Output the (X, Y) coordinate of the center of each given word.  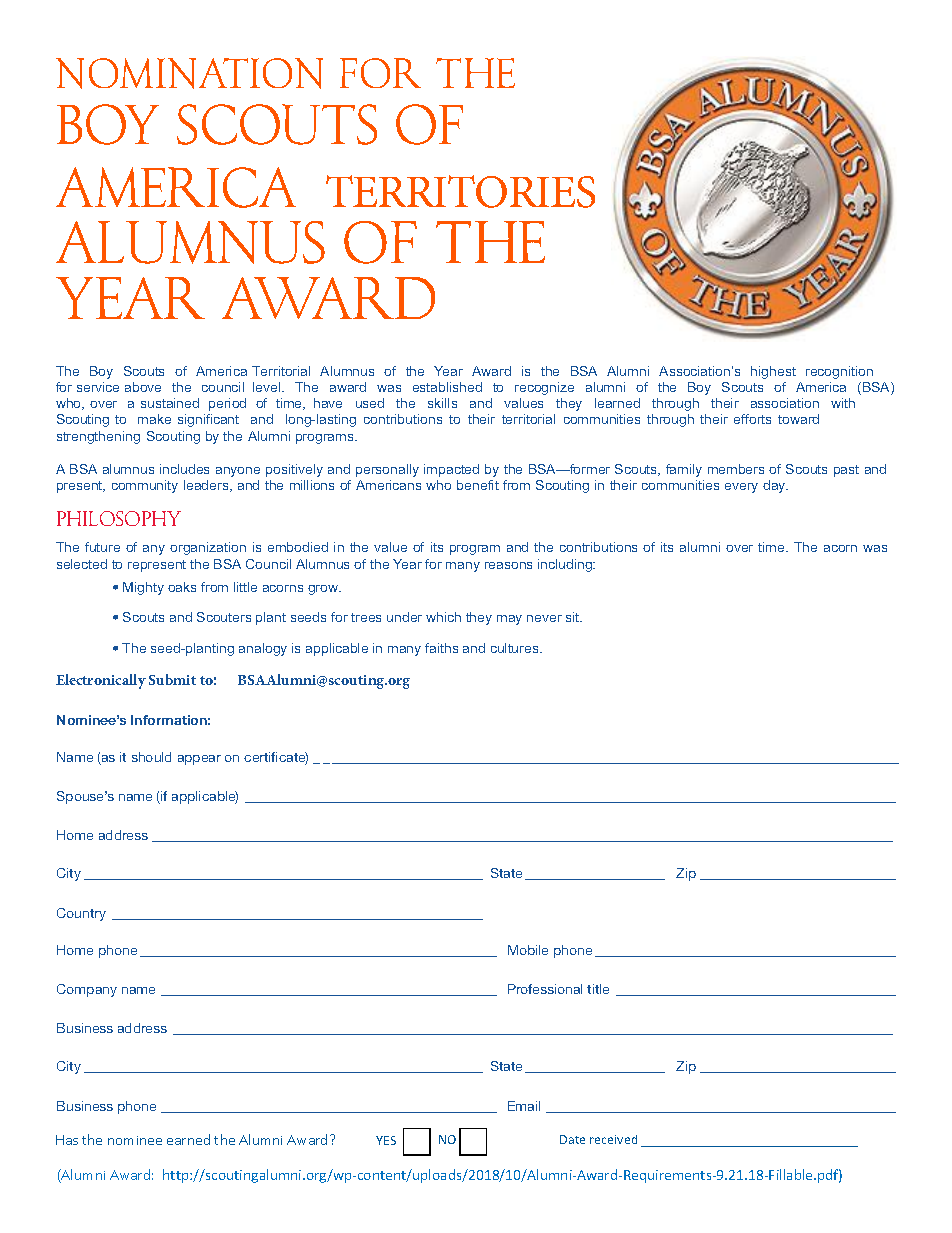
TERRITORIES (460, 191)
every (741, 488)
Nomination (189, 73)
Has (67, 1140)
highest (773, 372)
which (443, 617)
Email (524, 1106)
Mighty (143, 588)
